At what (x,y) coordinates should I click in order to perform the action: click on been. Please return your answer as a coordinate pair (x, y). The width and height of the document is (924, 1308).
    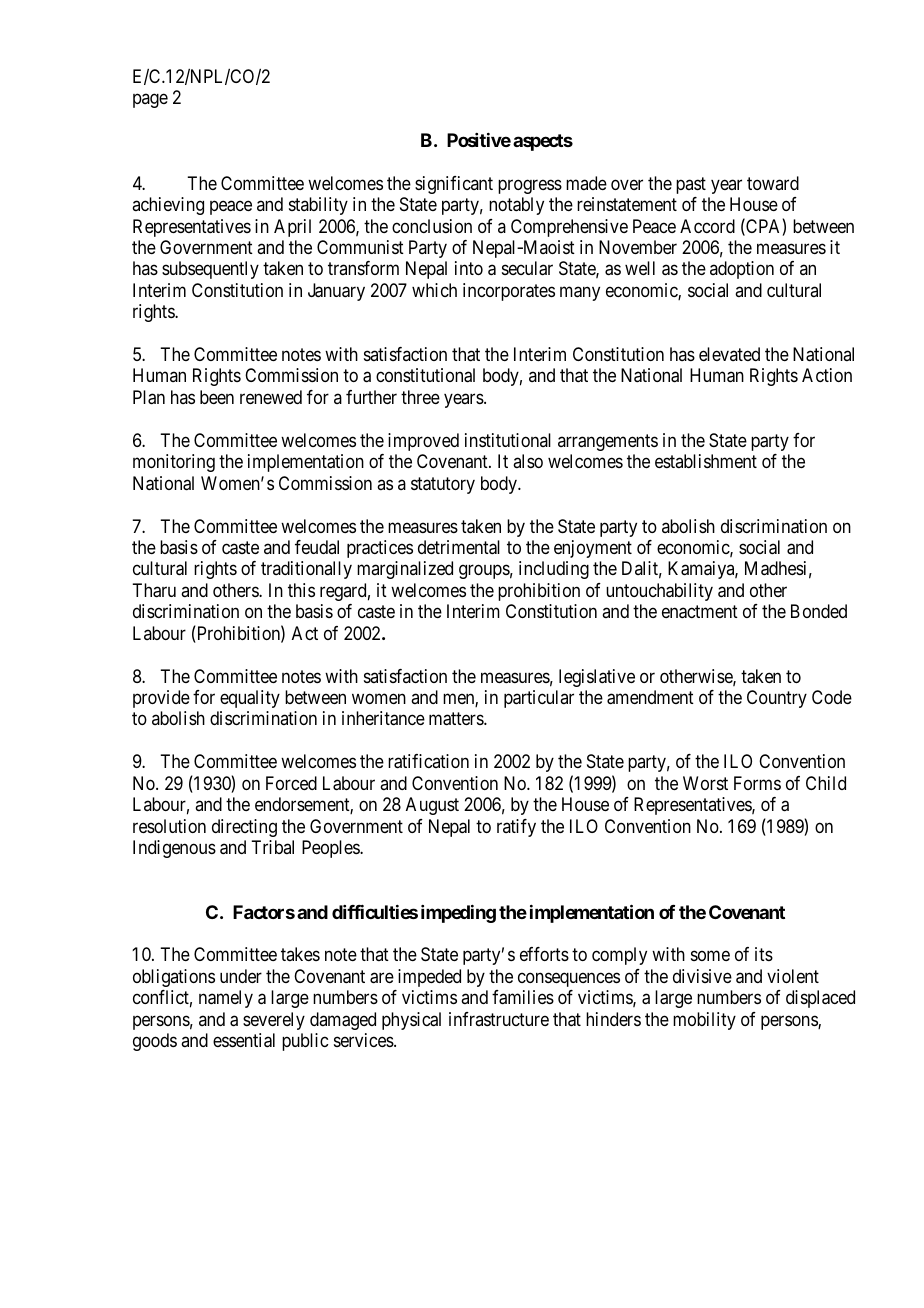
    Looking at the image, I should click on (217, 397).
